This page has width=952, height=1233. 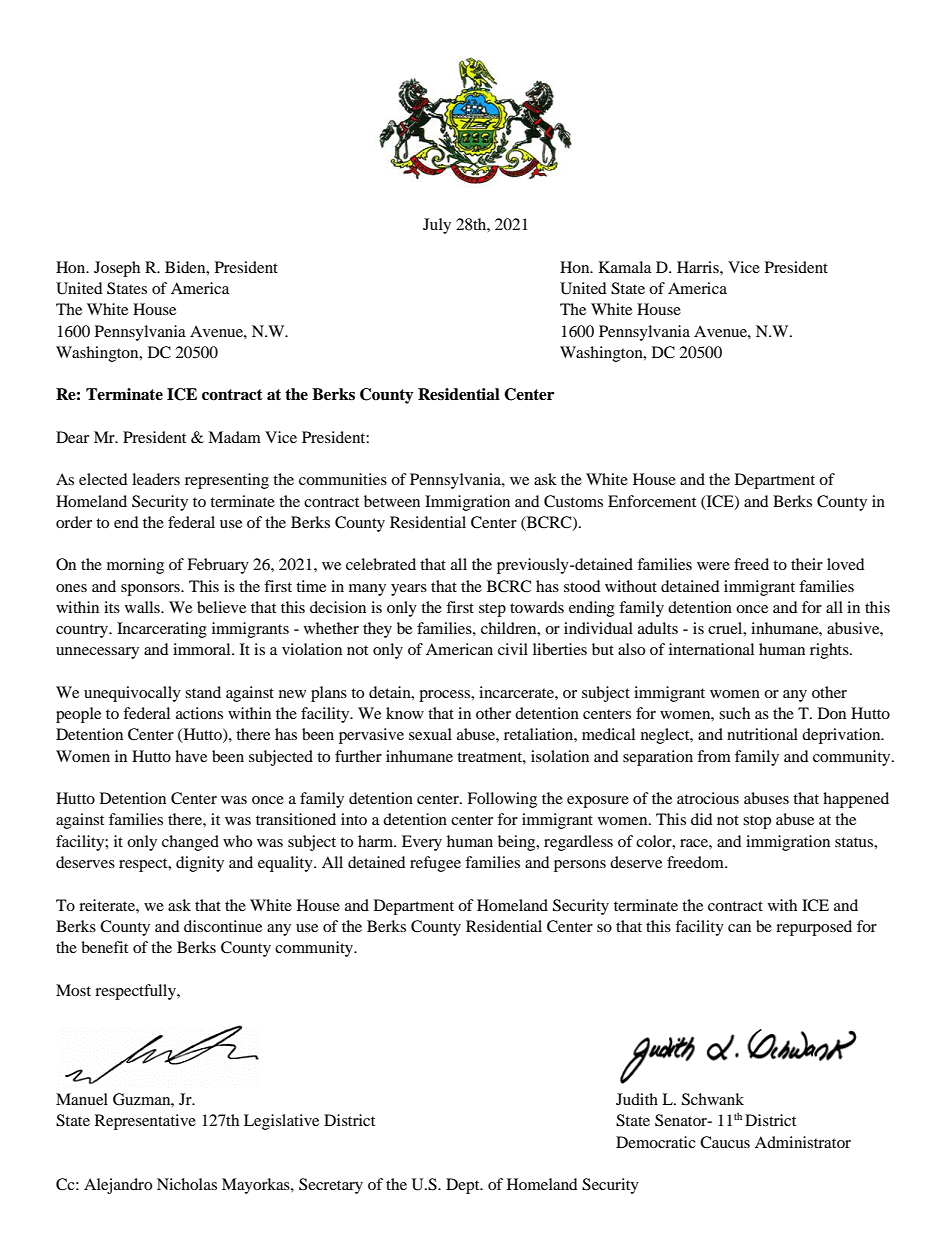 I want to click on stop, so click(x=757, y=822).
